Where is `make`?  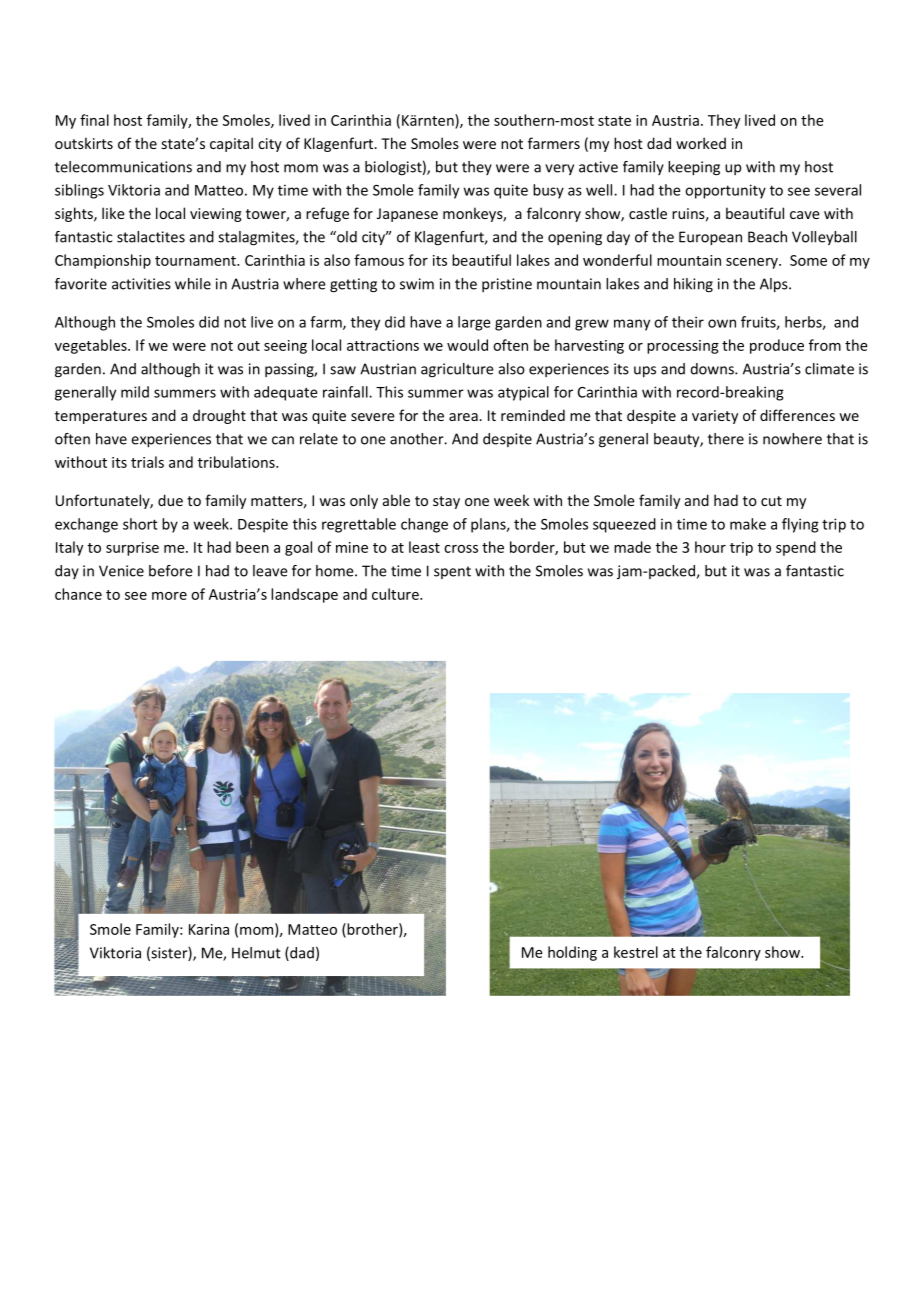 make is located at coordinates (748, 524).
